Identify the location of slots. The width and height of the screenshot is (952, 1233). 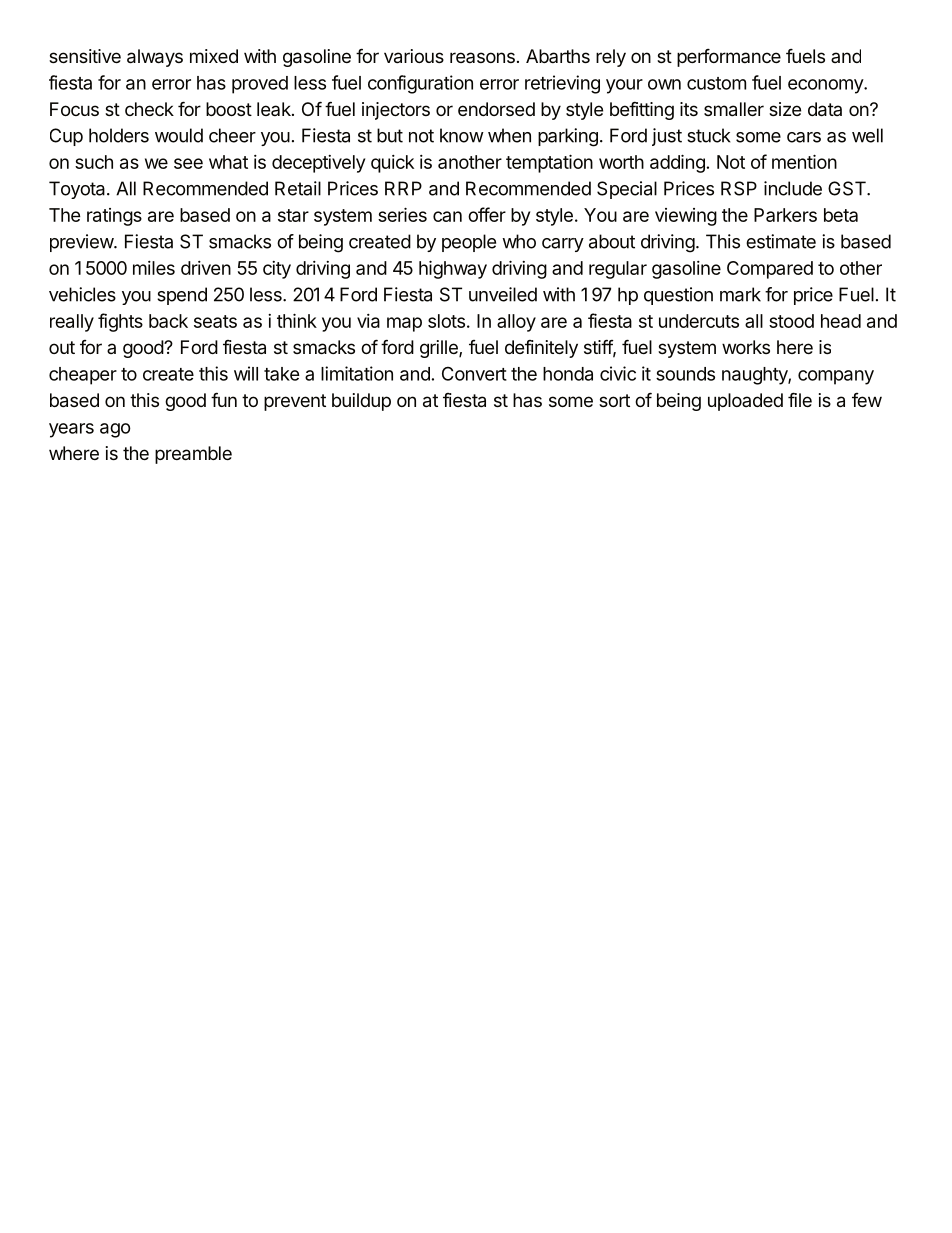
(446, 321).
